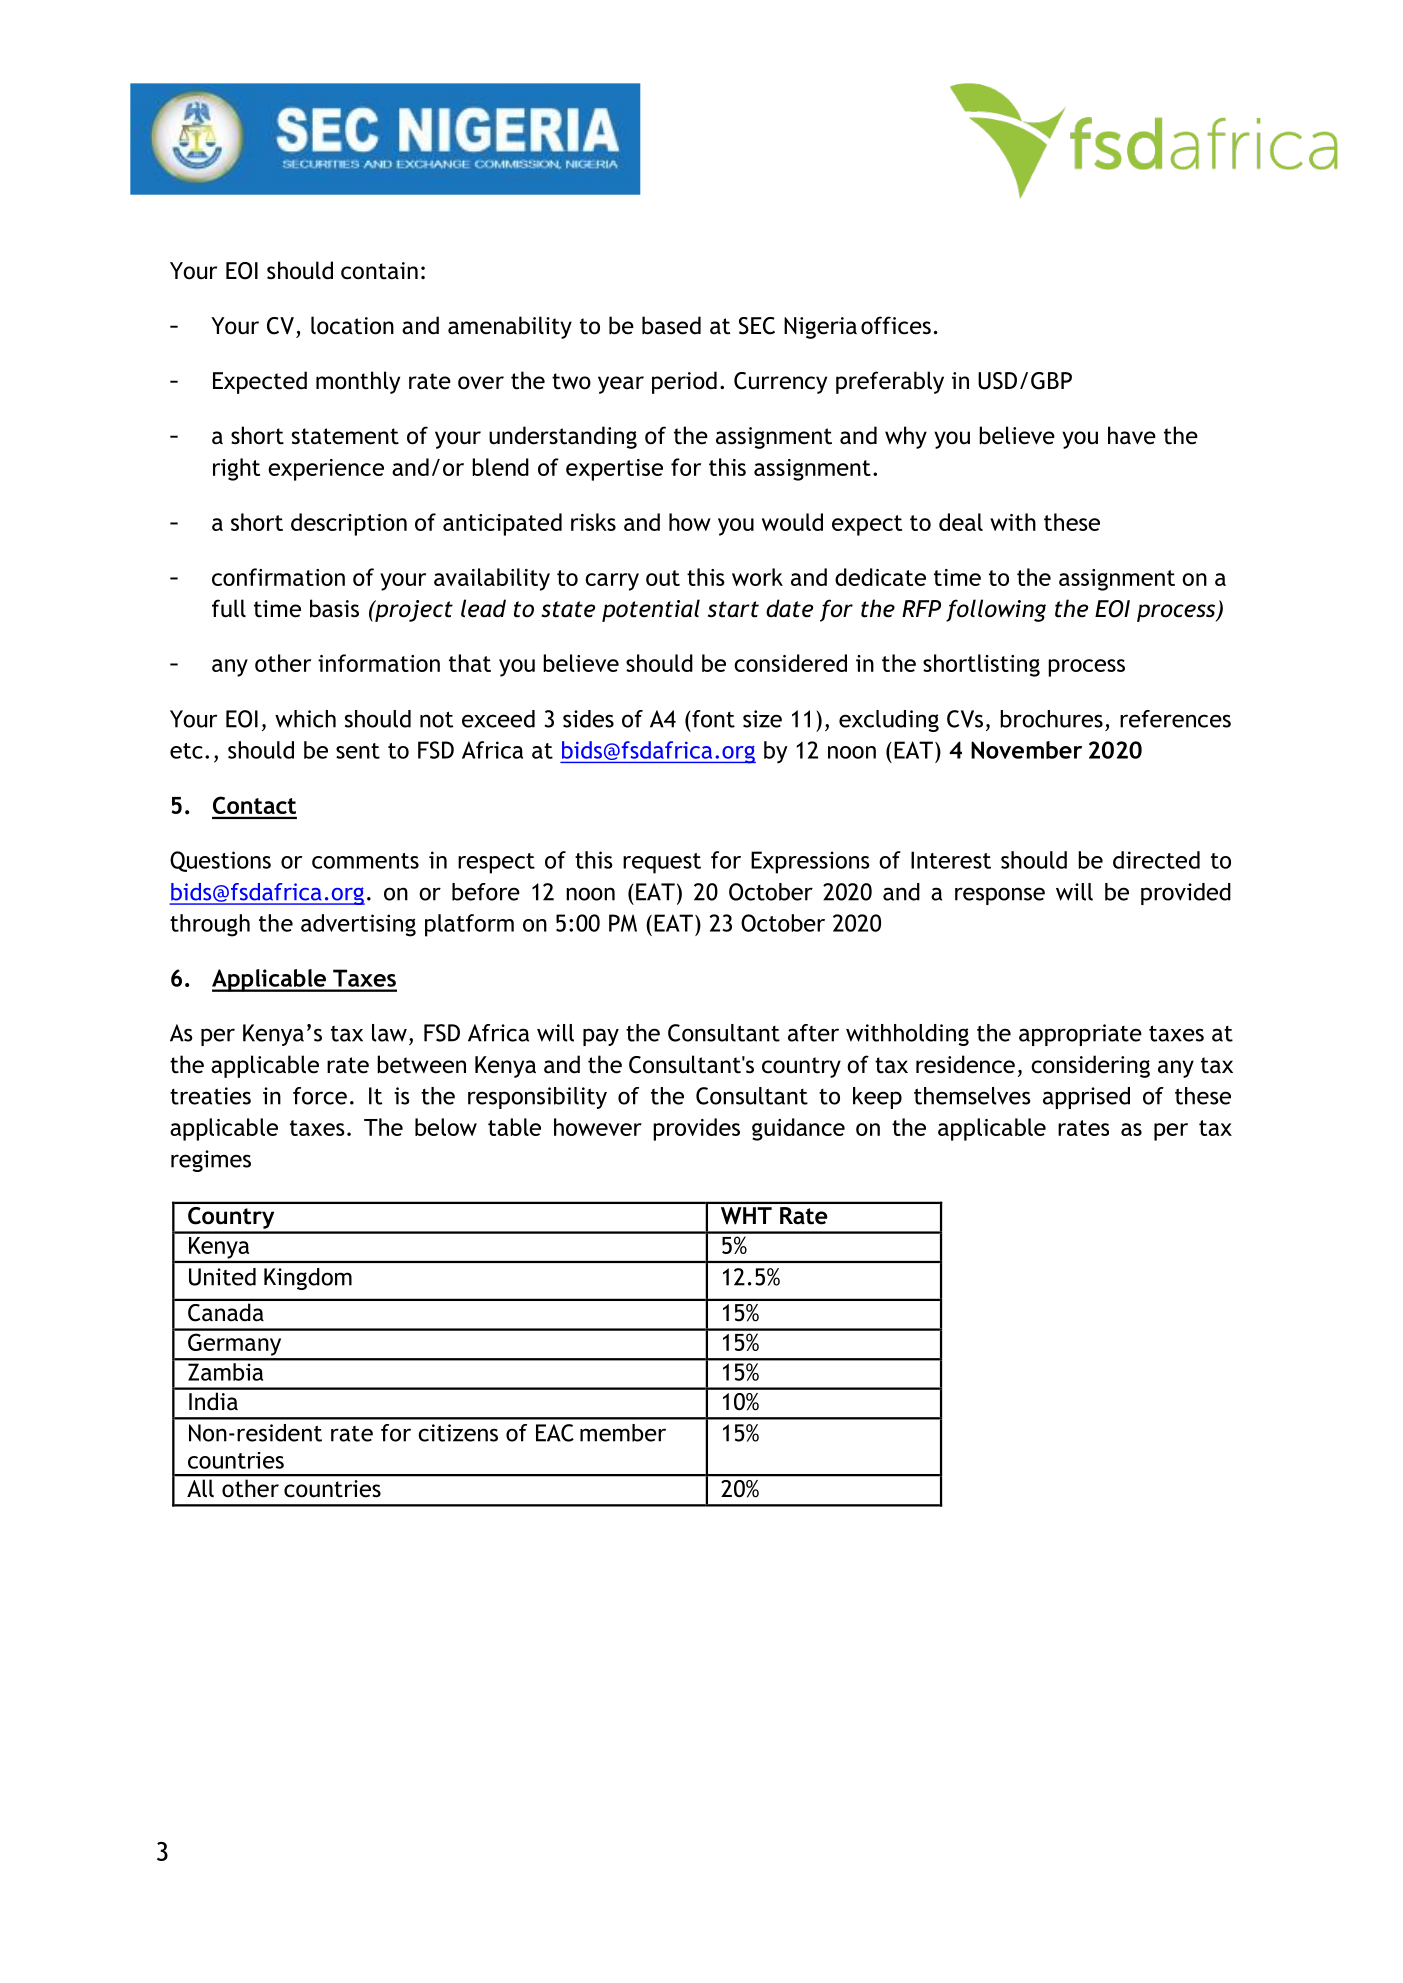  Describe the element at coordinates (671, 325) in the screenshot. I see `based` at that location.
